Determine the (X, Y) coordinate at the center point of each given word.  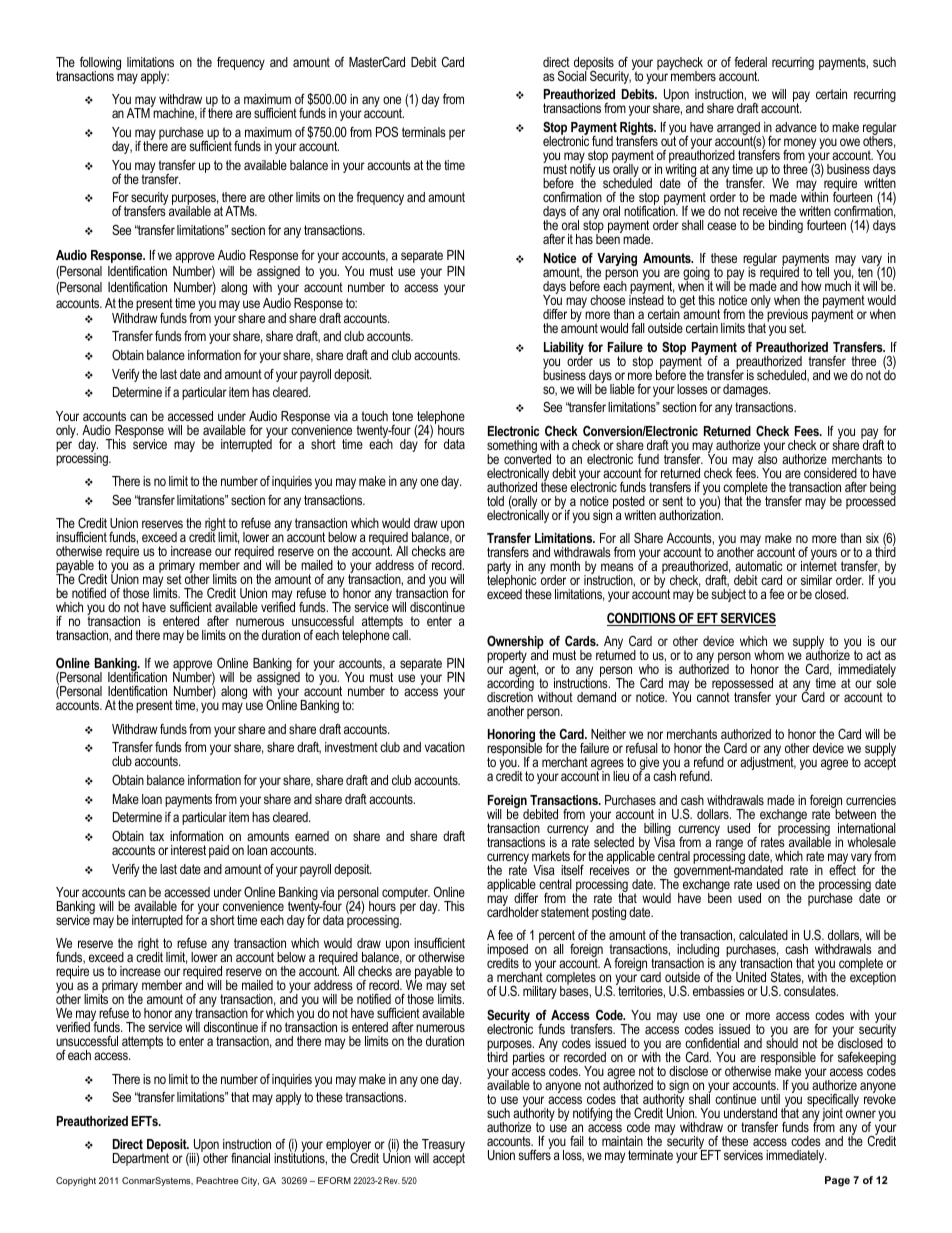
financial (250, 1158)
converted (527, 458)
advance (796, 127)
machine (174, 113)
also (767, 458)
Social (573, 75)
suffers (534, 1153)
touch (374, 416)
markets (551, 856)
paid (219, 851)
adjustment (768, 762)
